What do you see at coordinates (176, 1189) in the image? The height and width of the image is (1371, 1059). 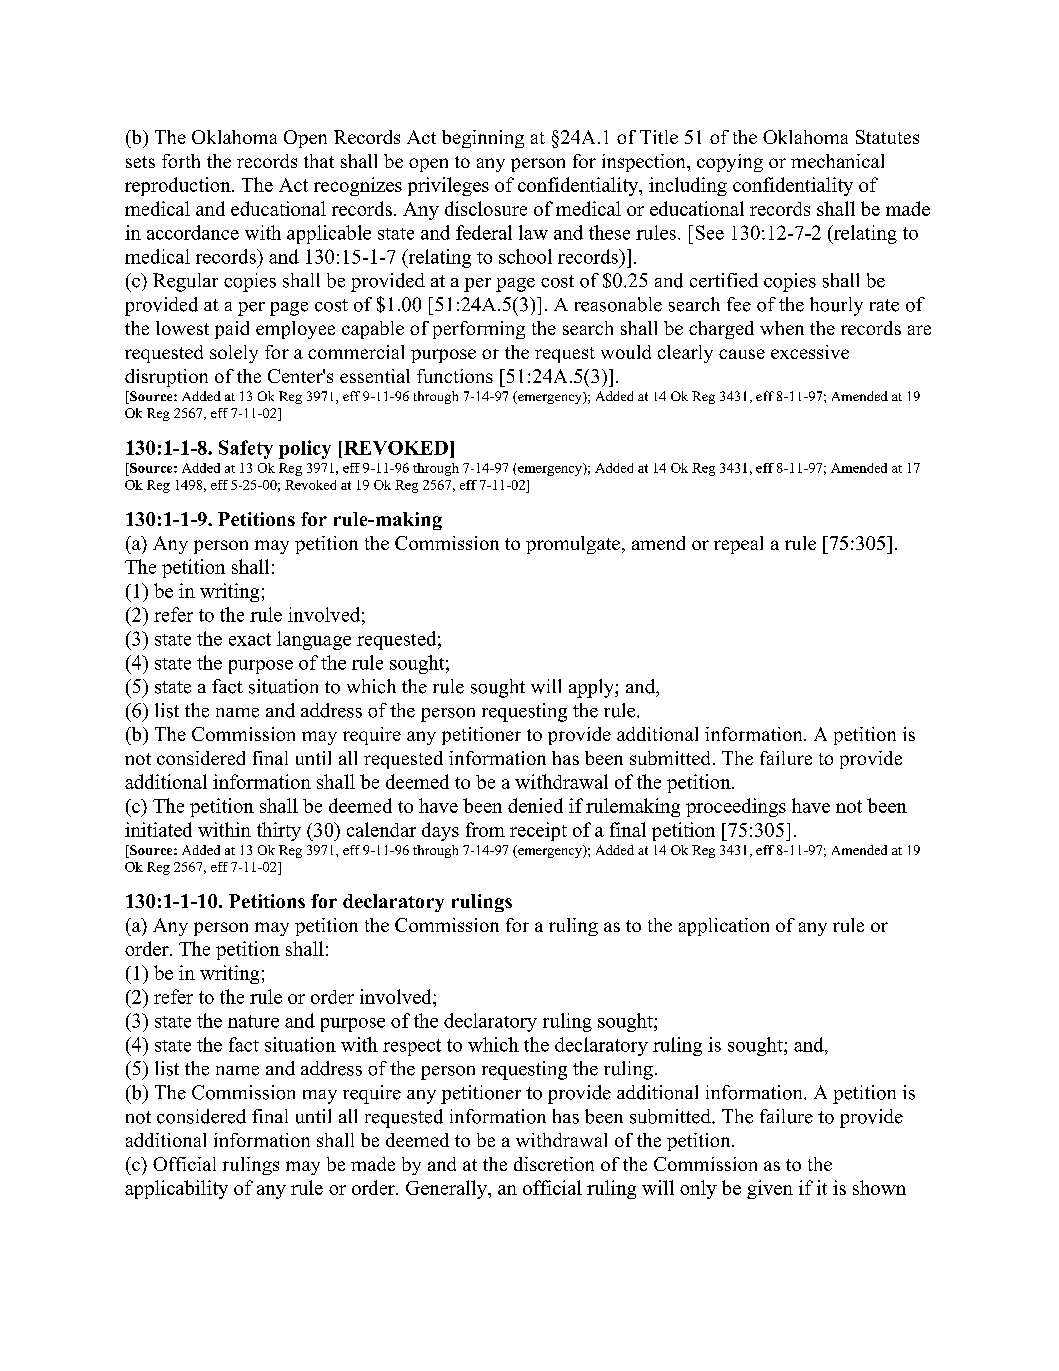 I see `applicability` at bounding box center [176, 1189].
